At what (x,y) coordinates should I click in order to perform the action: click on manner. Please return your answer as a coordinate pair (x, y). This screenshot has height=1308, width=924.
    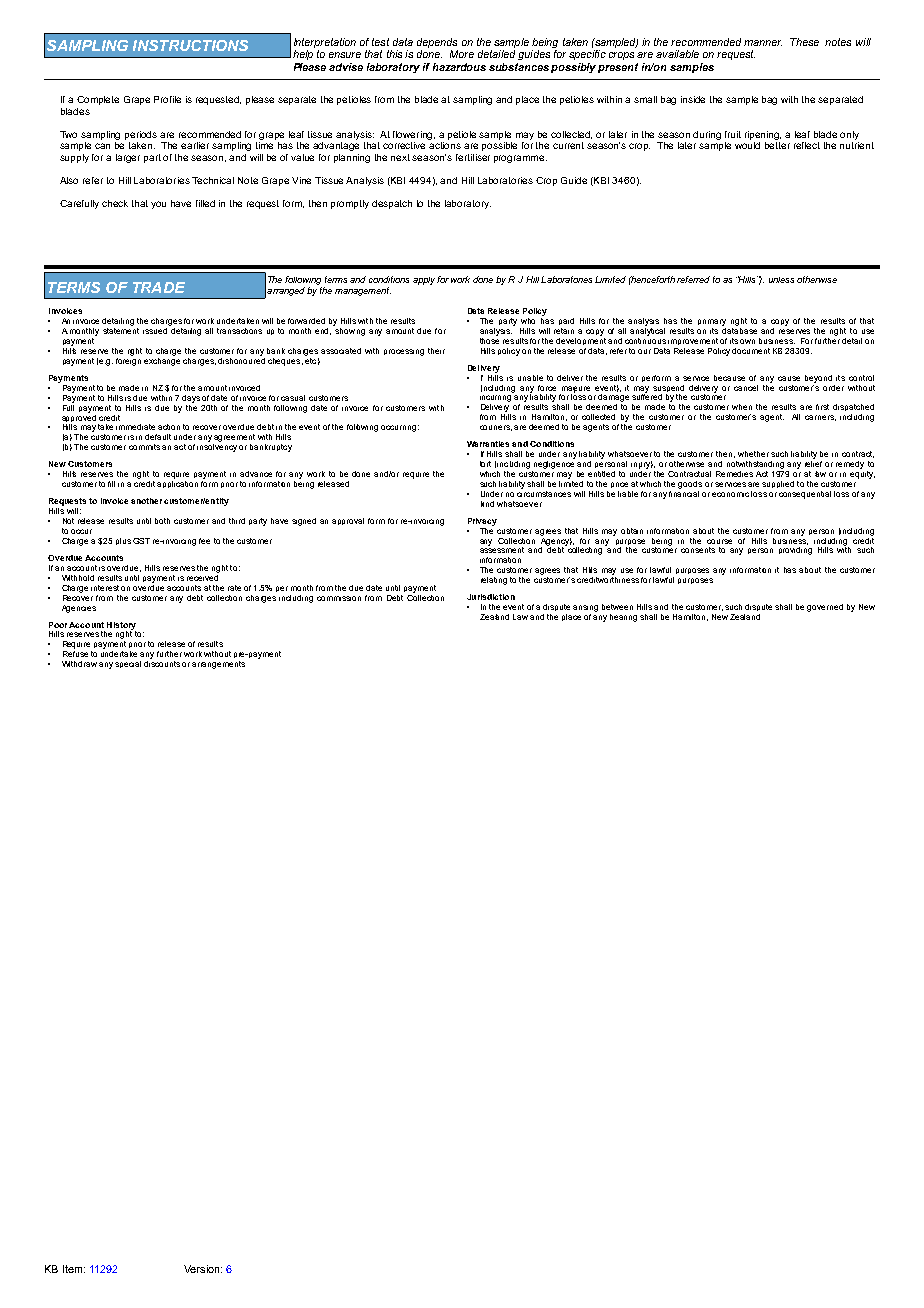
    Looking at the image, I should click on (763, 43).
